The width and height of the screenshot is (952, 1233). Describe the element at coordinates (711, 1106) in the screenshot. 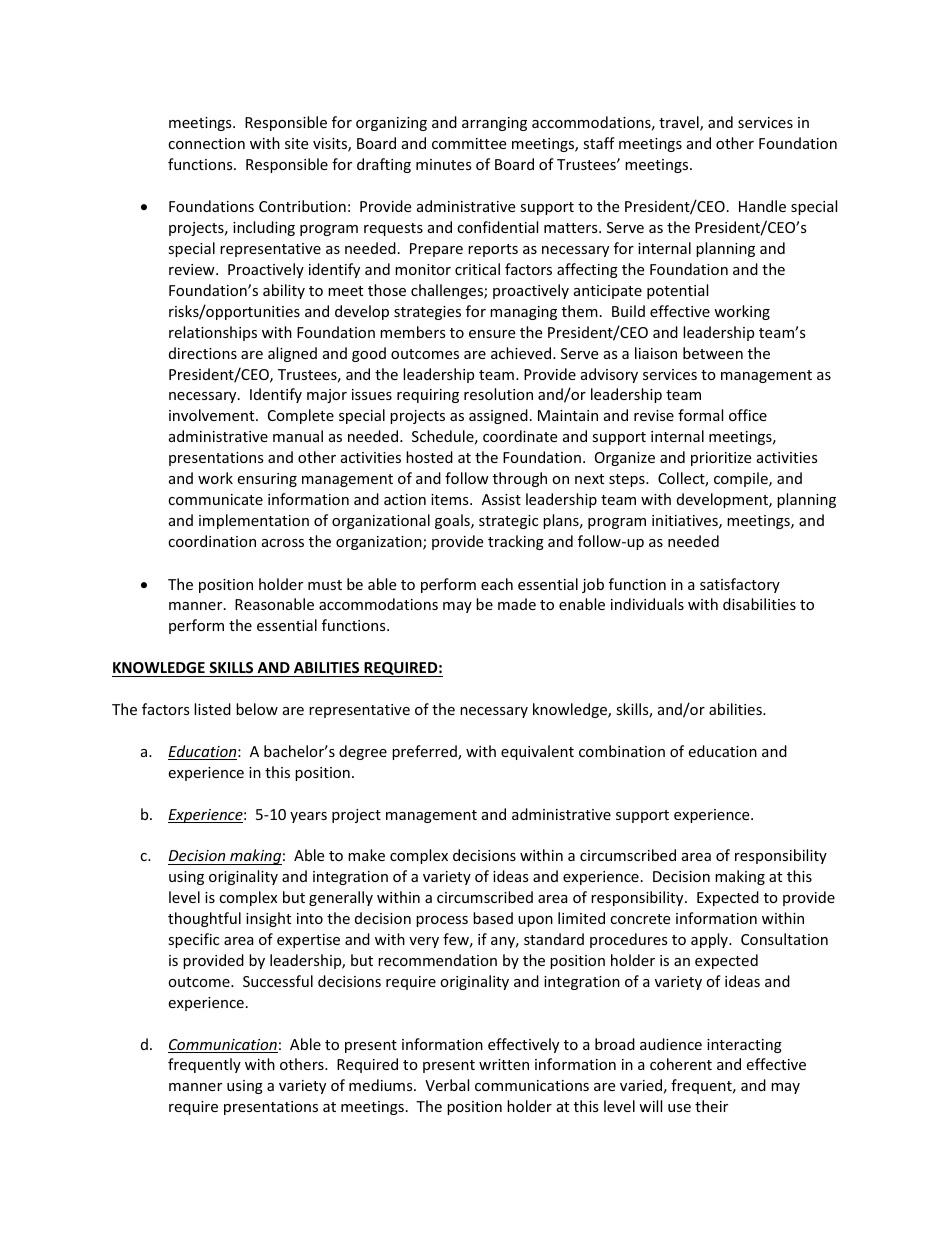

I see `their` at that location.
